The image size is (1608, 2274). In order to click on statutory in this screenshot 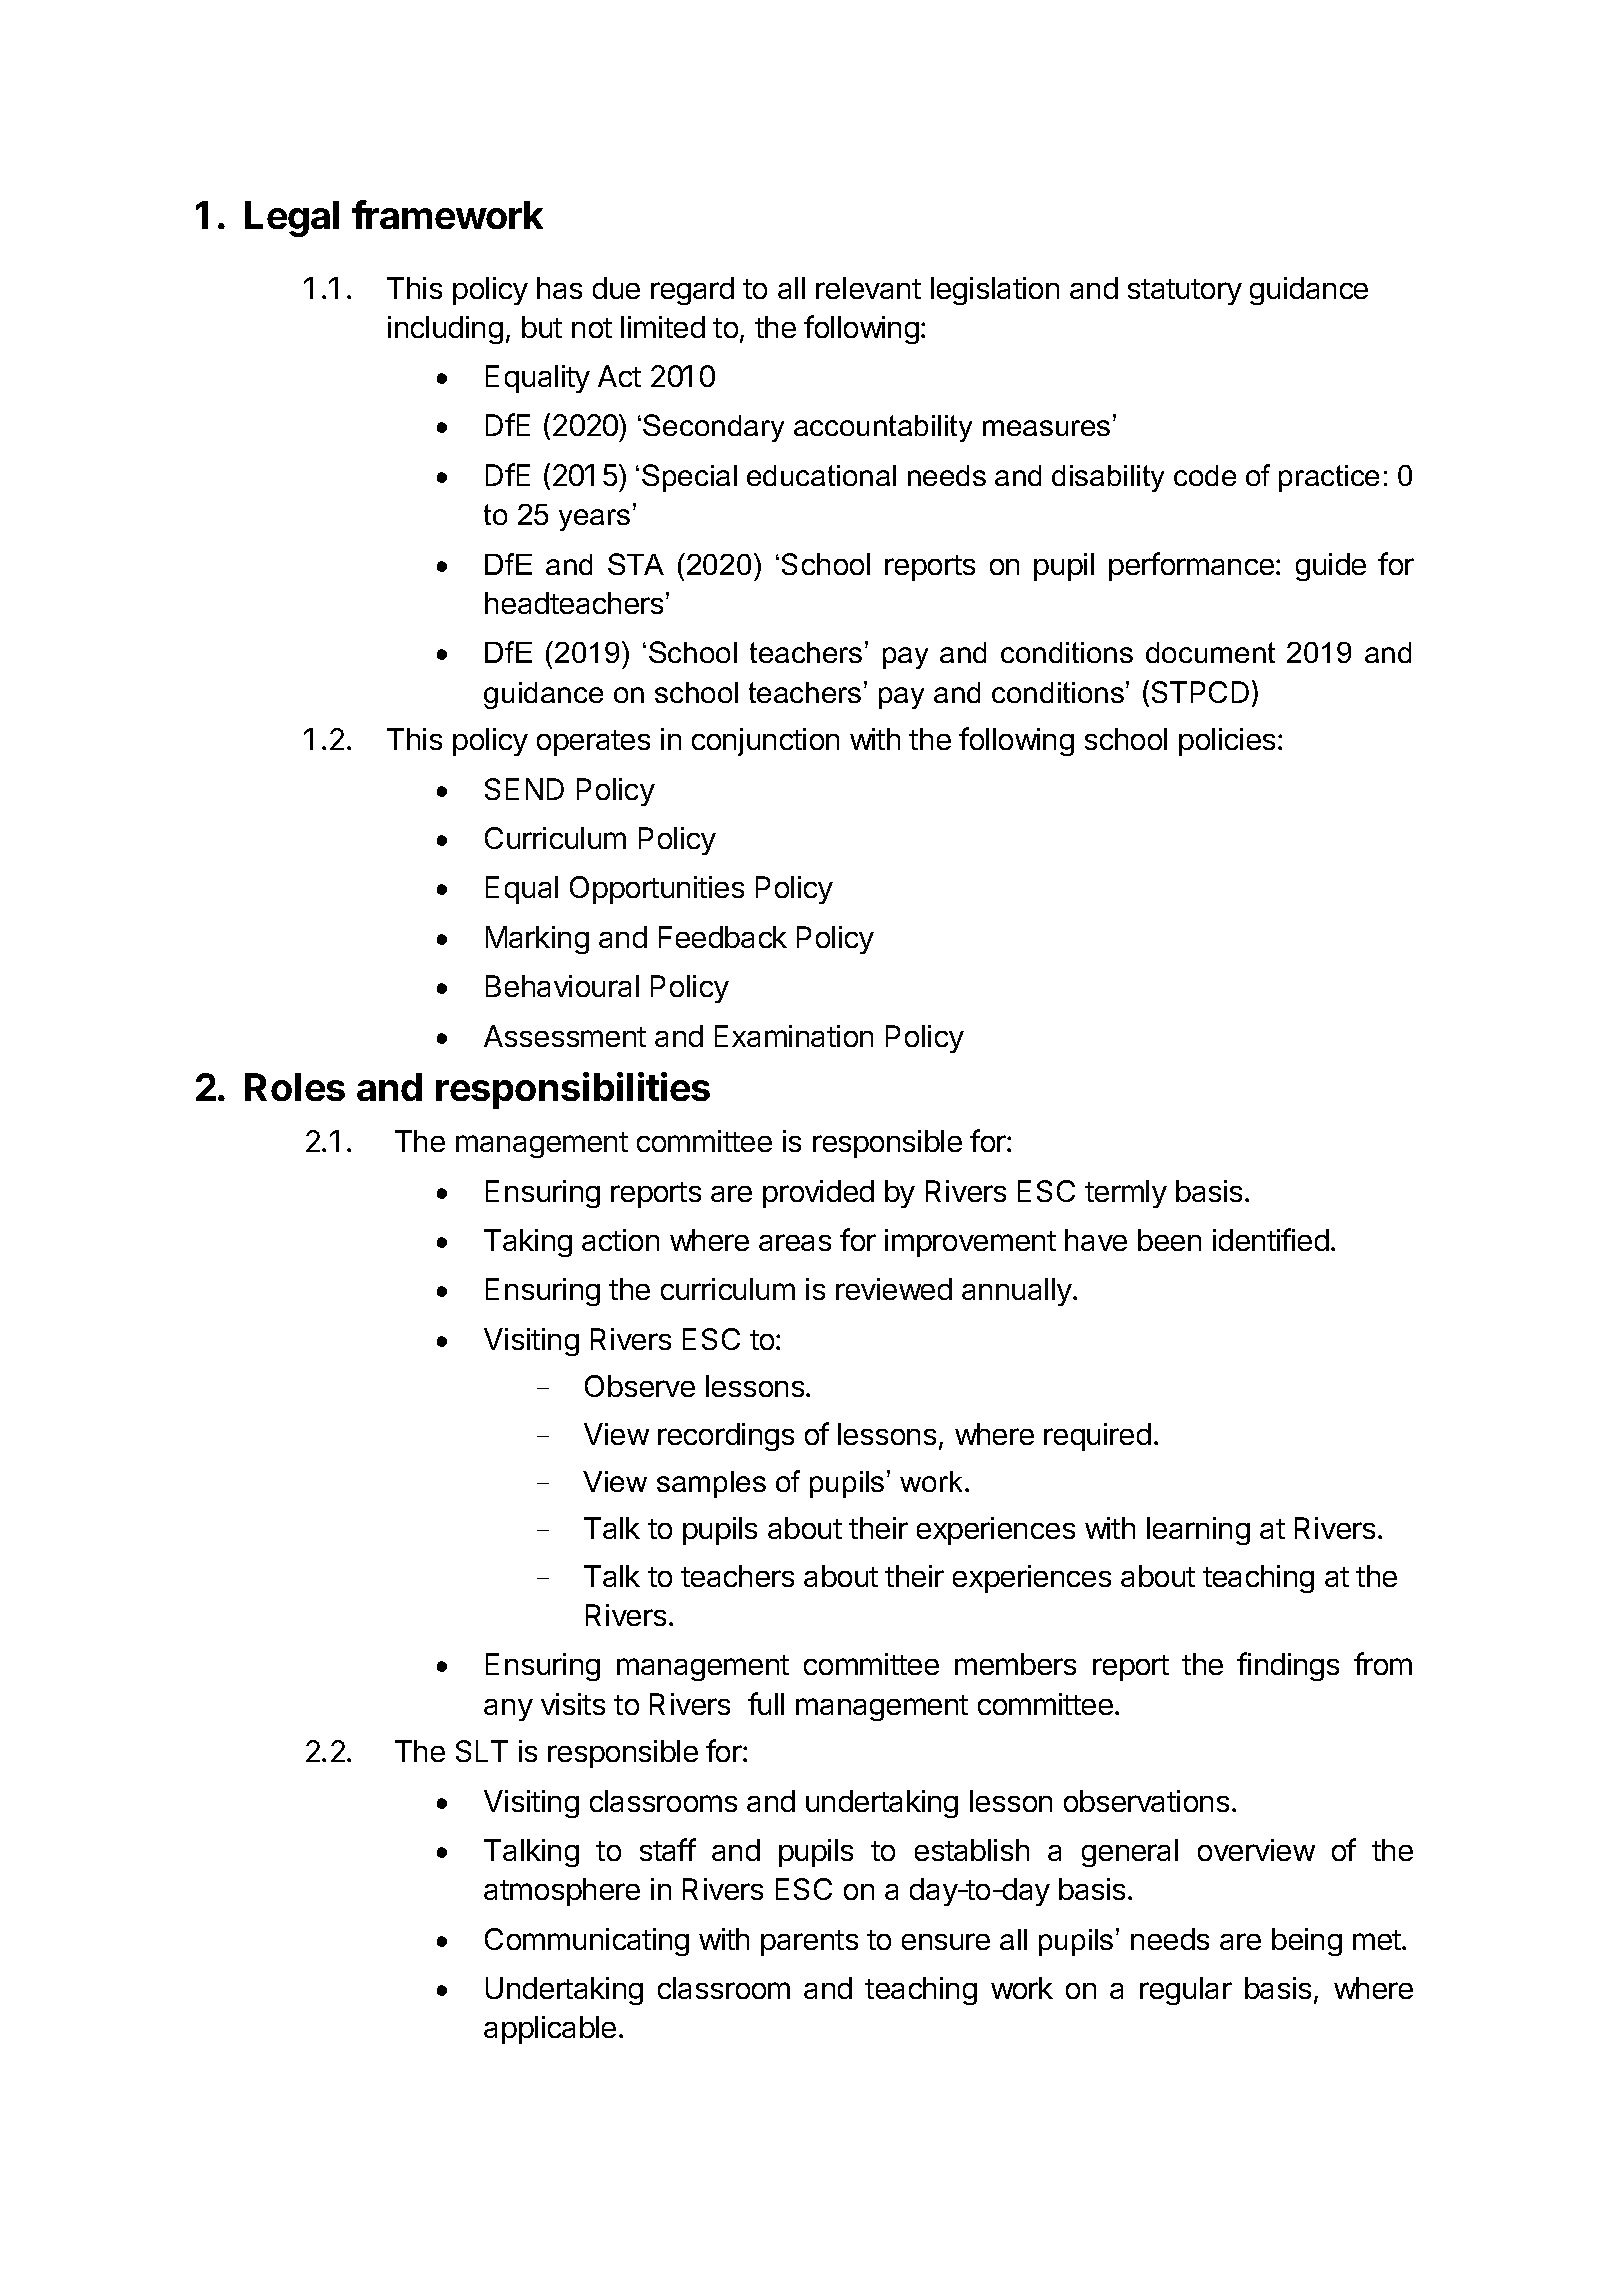, I will do `click(1185, 292)`.
